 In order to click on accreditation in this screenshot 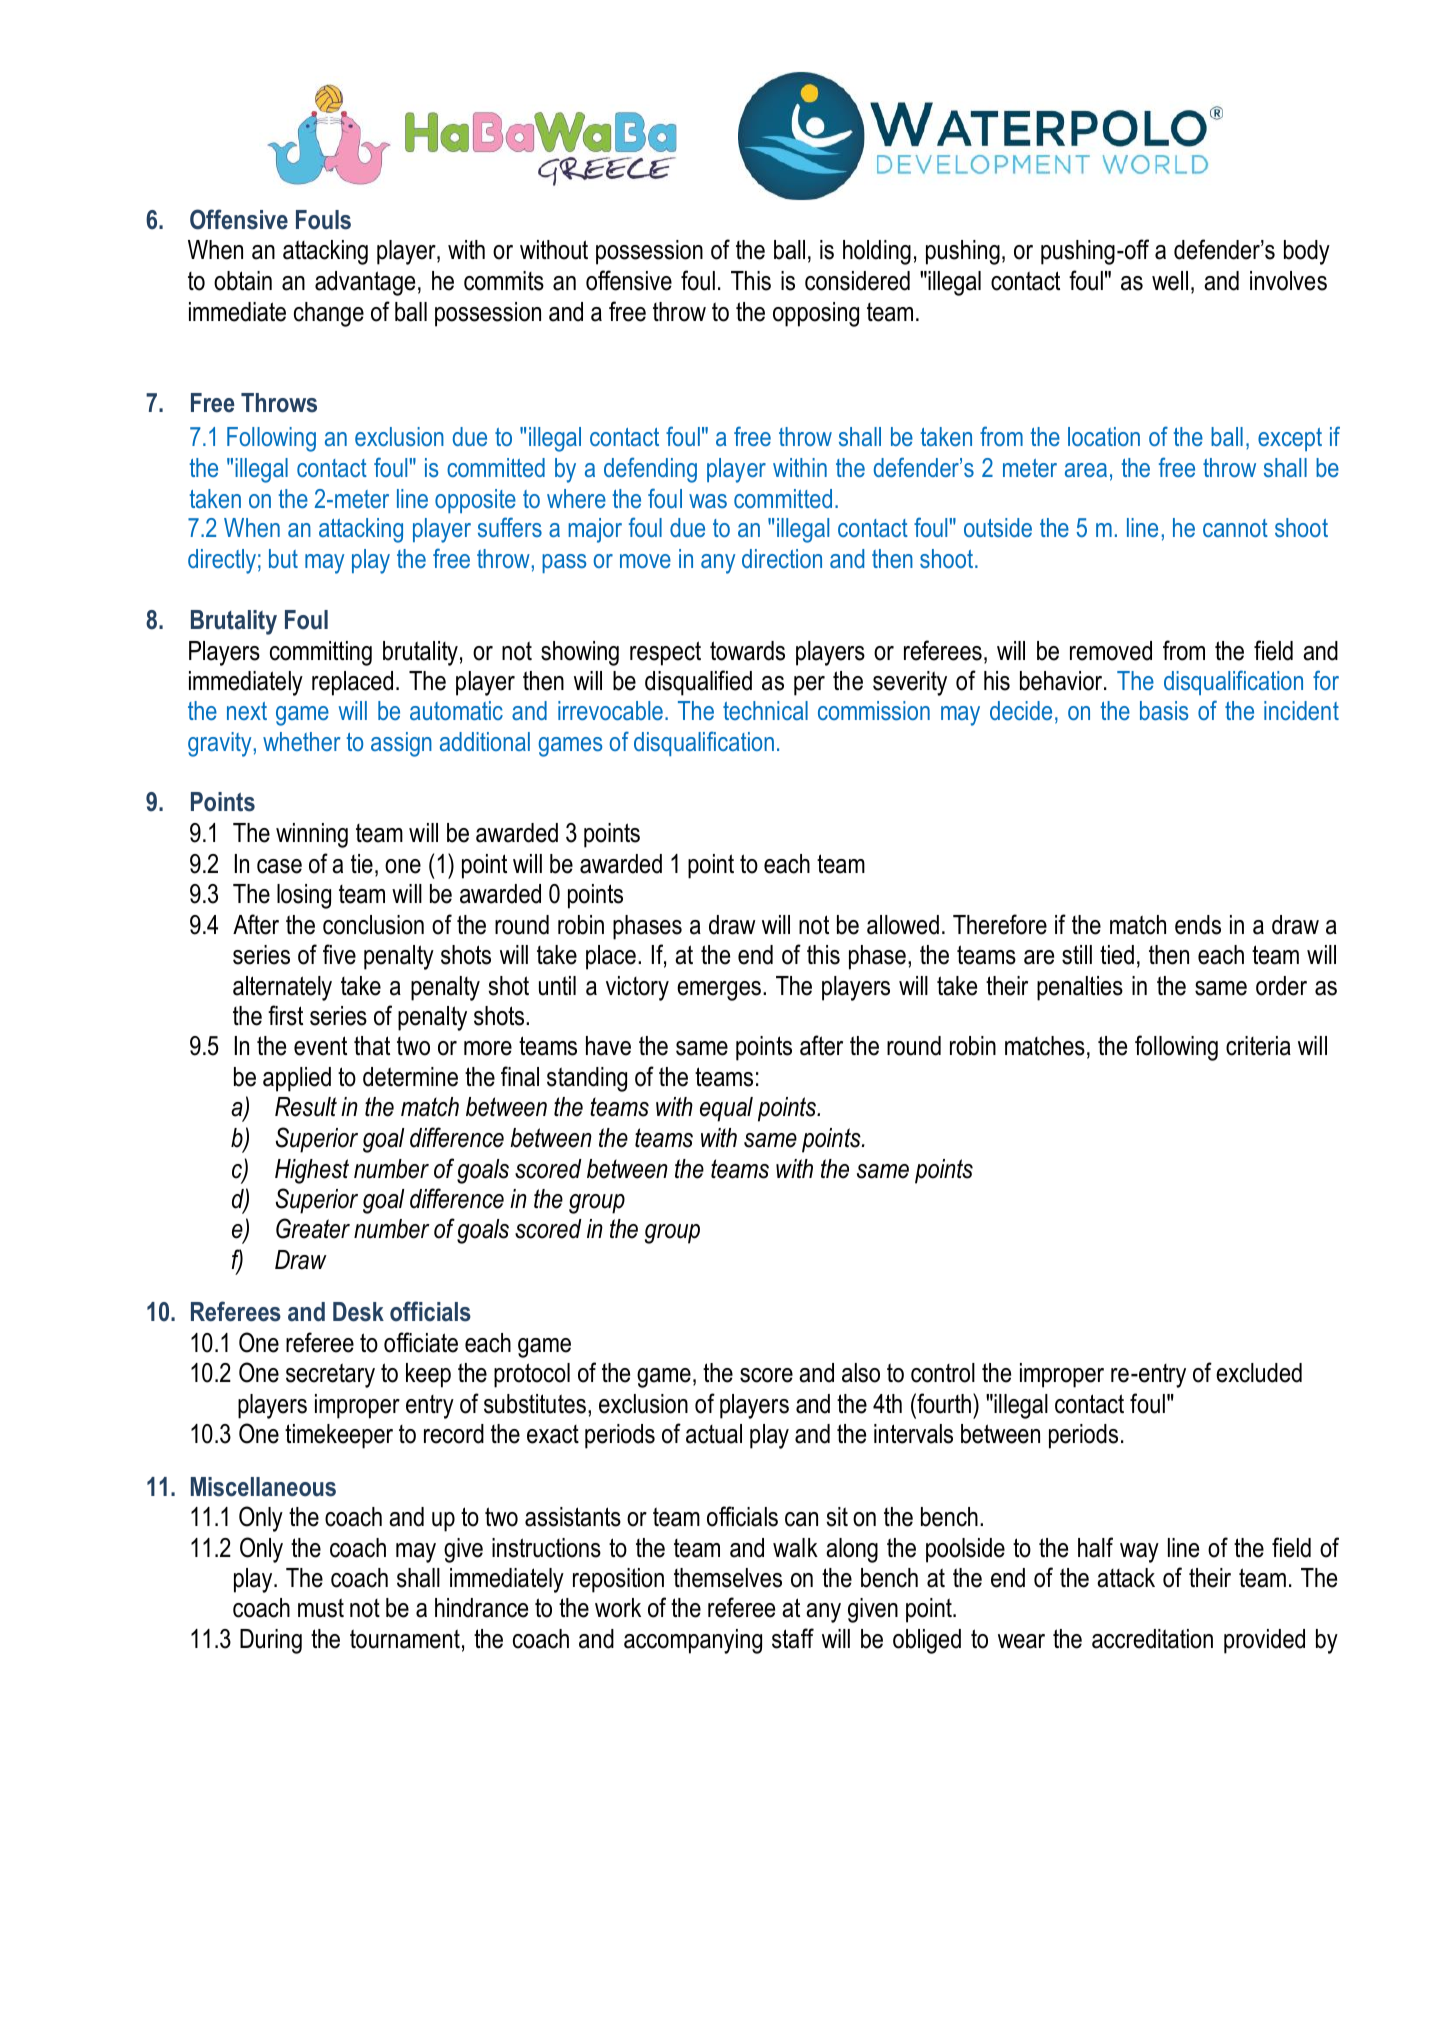, I will do `click(1152, 1639)`.
